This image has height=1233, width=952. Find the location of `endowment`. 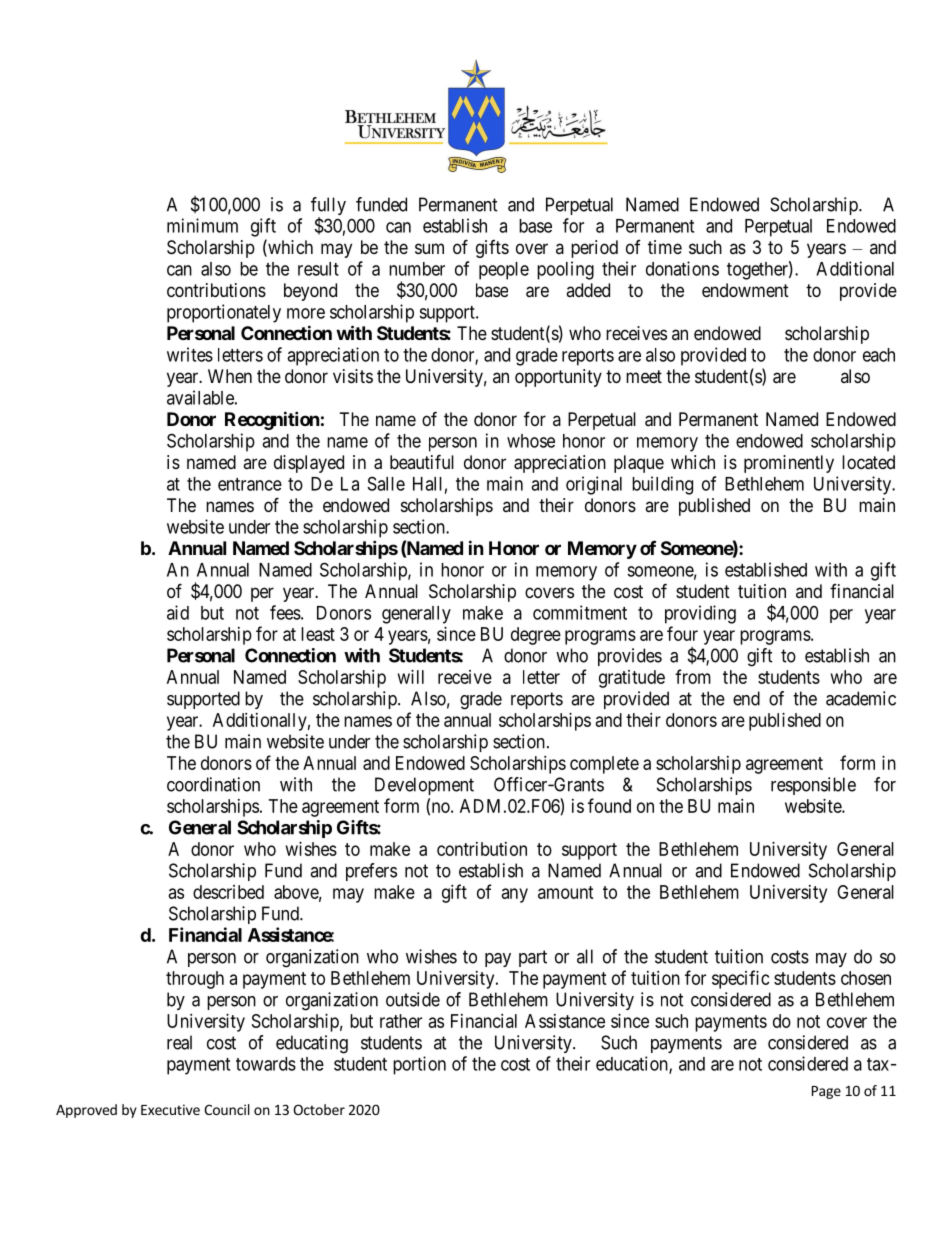

endowment is located at coordinates (745, 290).
